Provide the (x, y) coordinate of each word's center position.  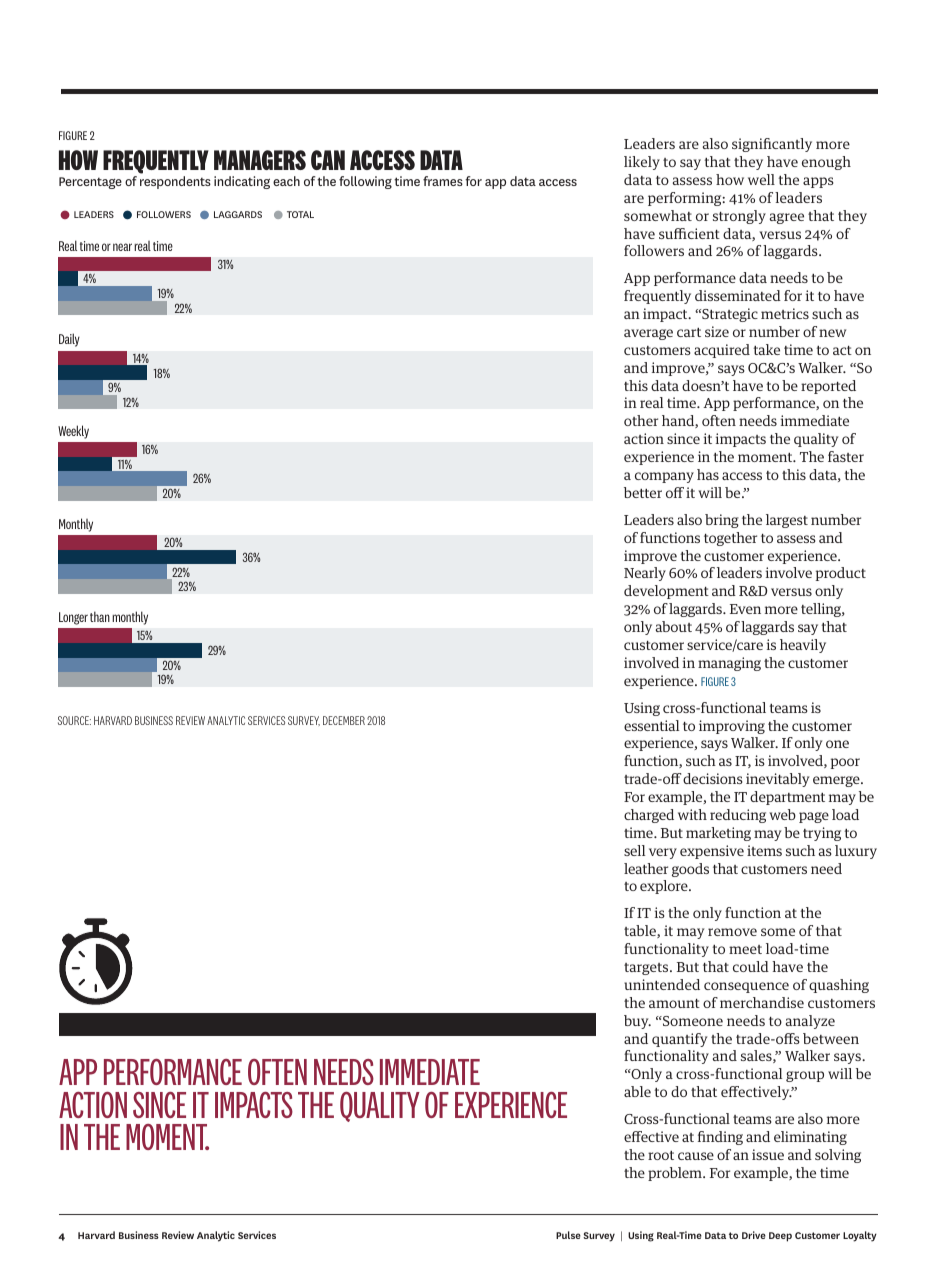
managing (729, 664)
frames (443, 181)
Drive (754, 1235)
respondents (175, 182)
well (761, 179)
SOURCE (74, 720)
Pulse (568, 1235)
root (661, 1155)
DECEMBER (344, 720)
